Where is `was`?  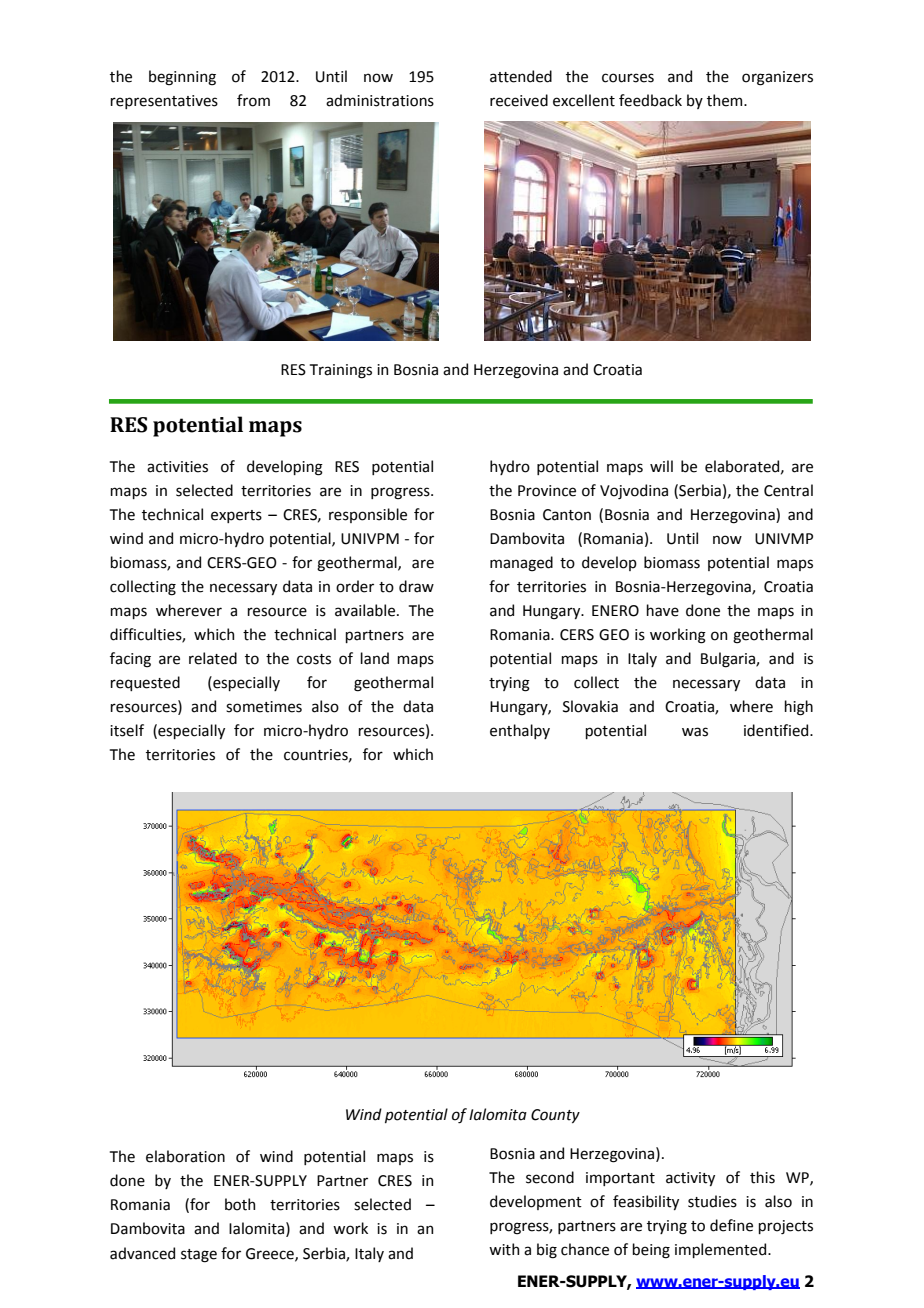
was is located at coordinates (695, 732).
